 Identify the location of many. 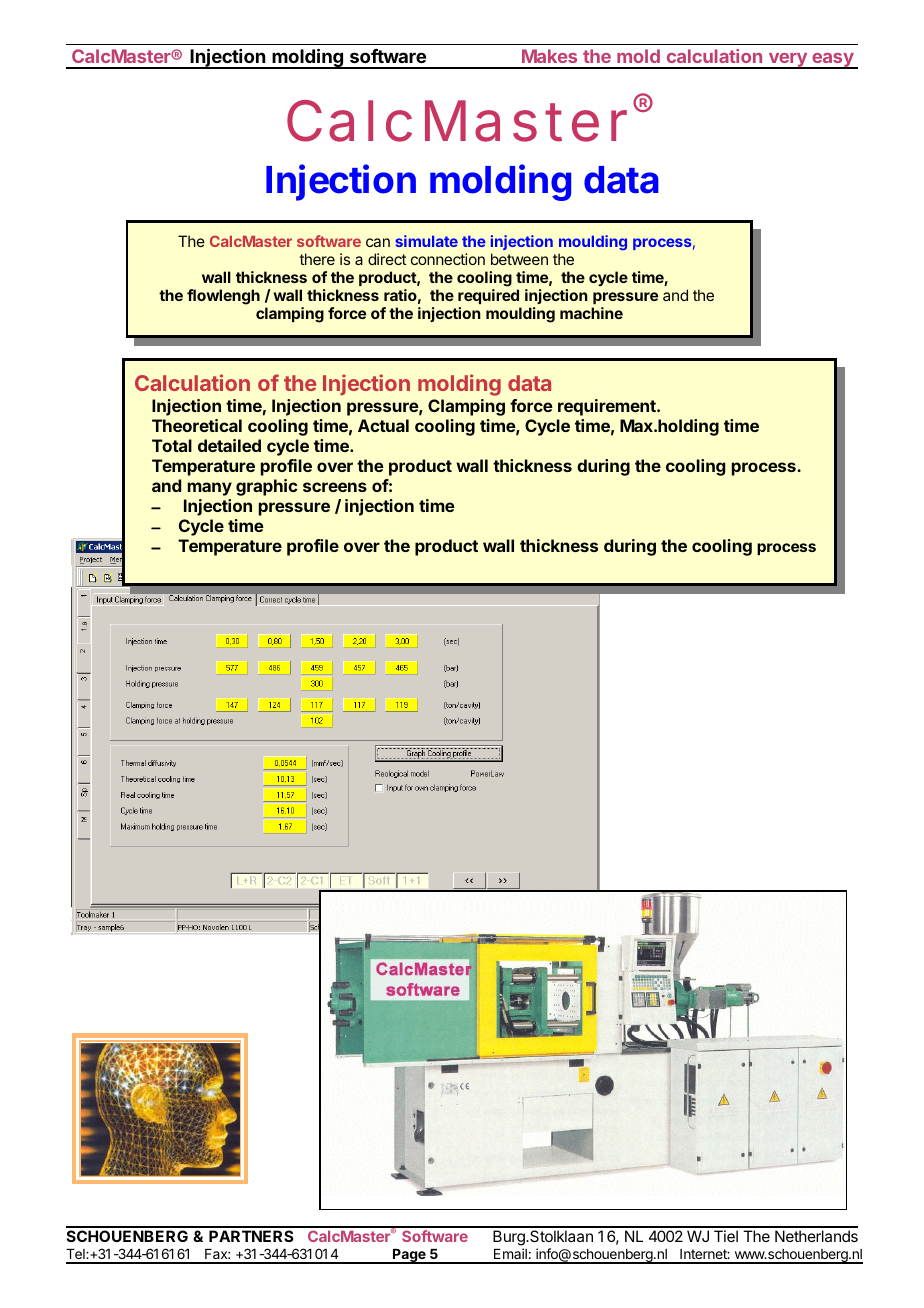
(210, 489).
